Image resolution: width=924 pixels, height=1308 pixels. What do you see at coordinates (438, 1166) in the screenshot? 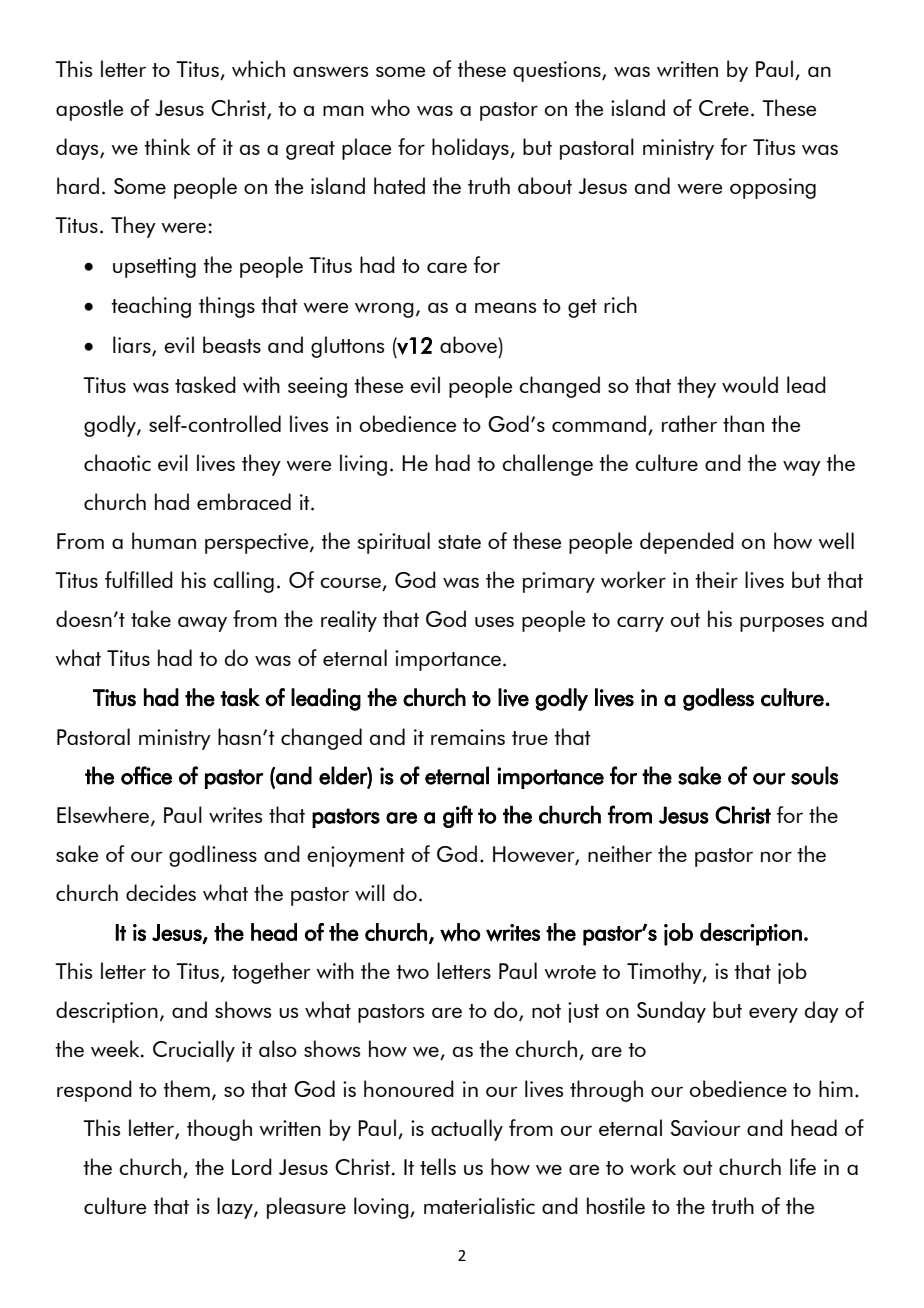
I see `tells` at bounding box center [438, 1166].
